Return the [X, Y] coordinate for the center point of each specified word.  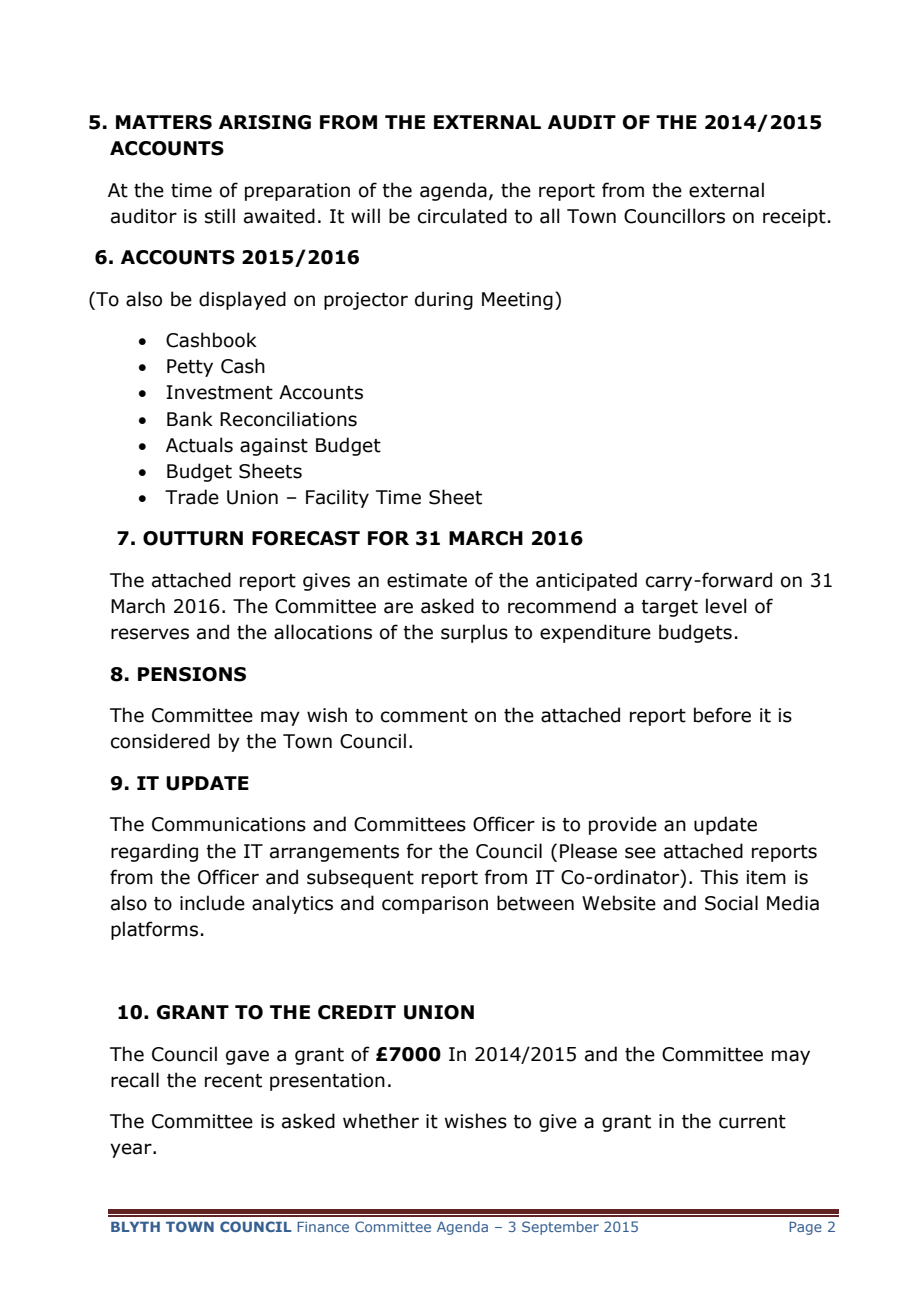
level [726, 606]
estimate [427, 580]
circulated [462, 216]
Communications [229, 824]
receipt [794, 218]
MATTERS [164, 122]
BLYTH [135, 1227]
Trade [192, 497]
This [719, 877]
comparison [435, 905]
